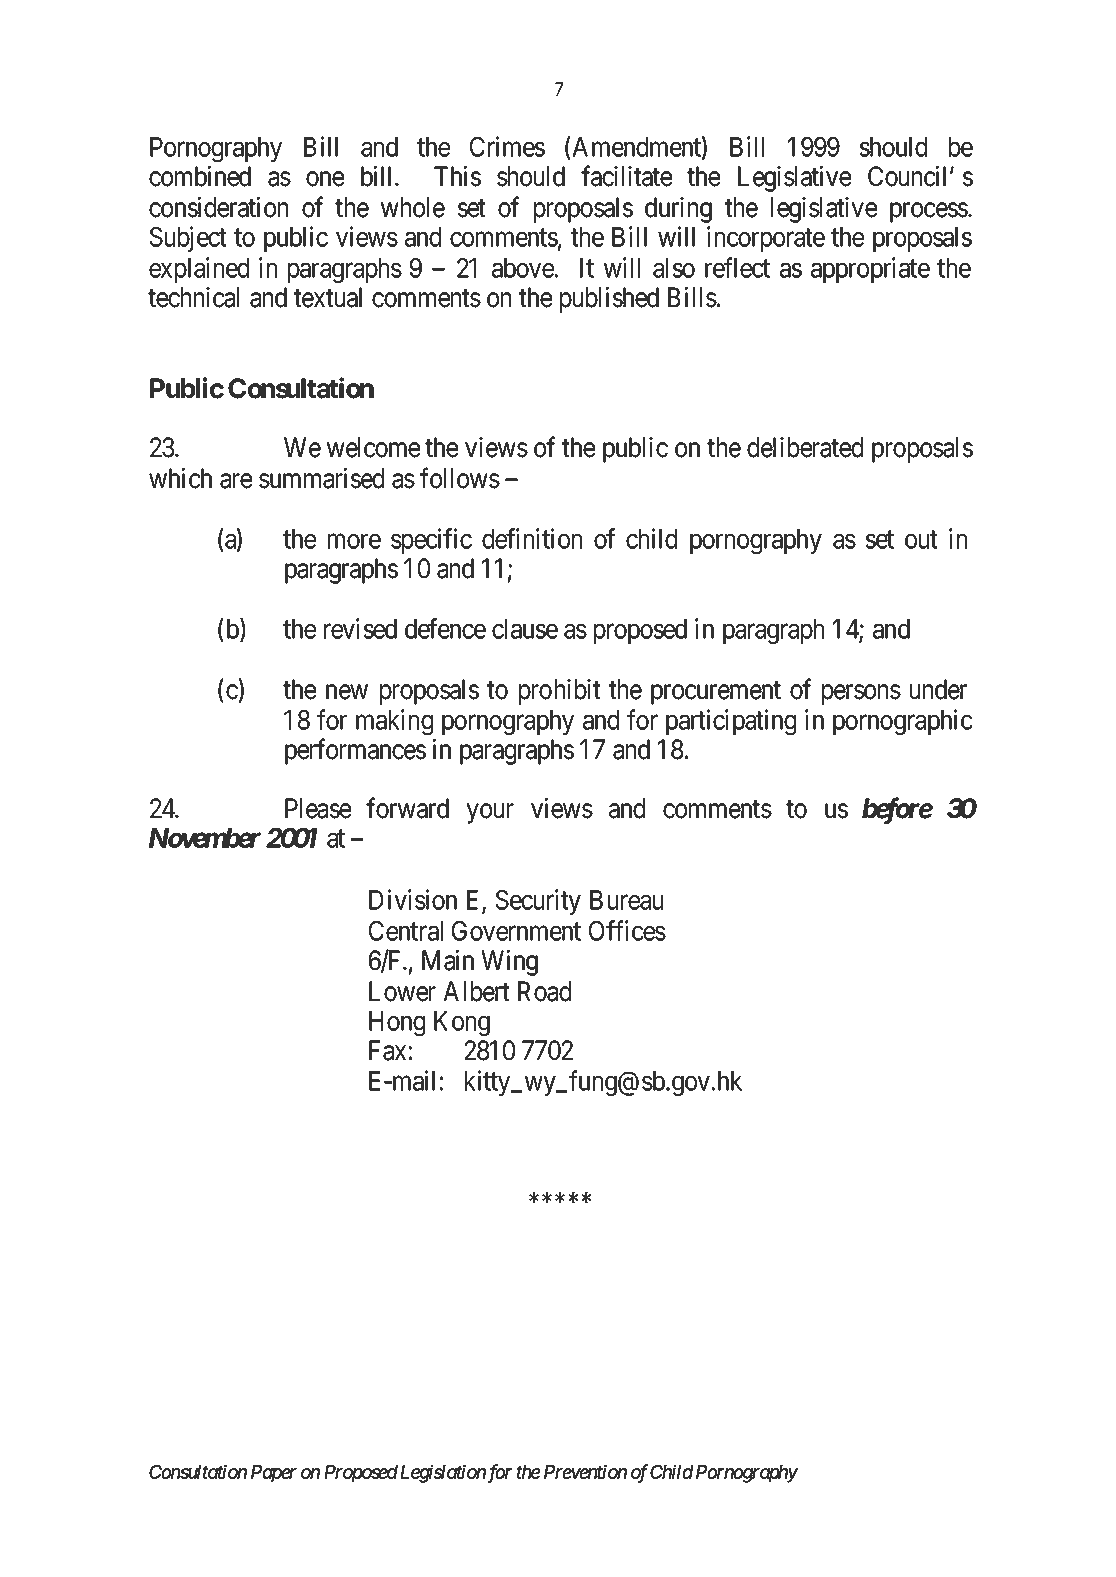 The width and height of the document is (1116, 1577). Describe the element at coordinates (236, 481) in the document. I see `are` at that location.
